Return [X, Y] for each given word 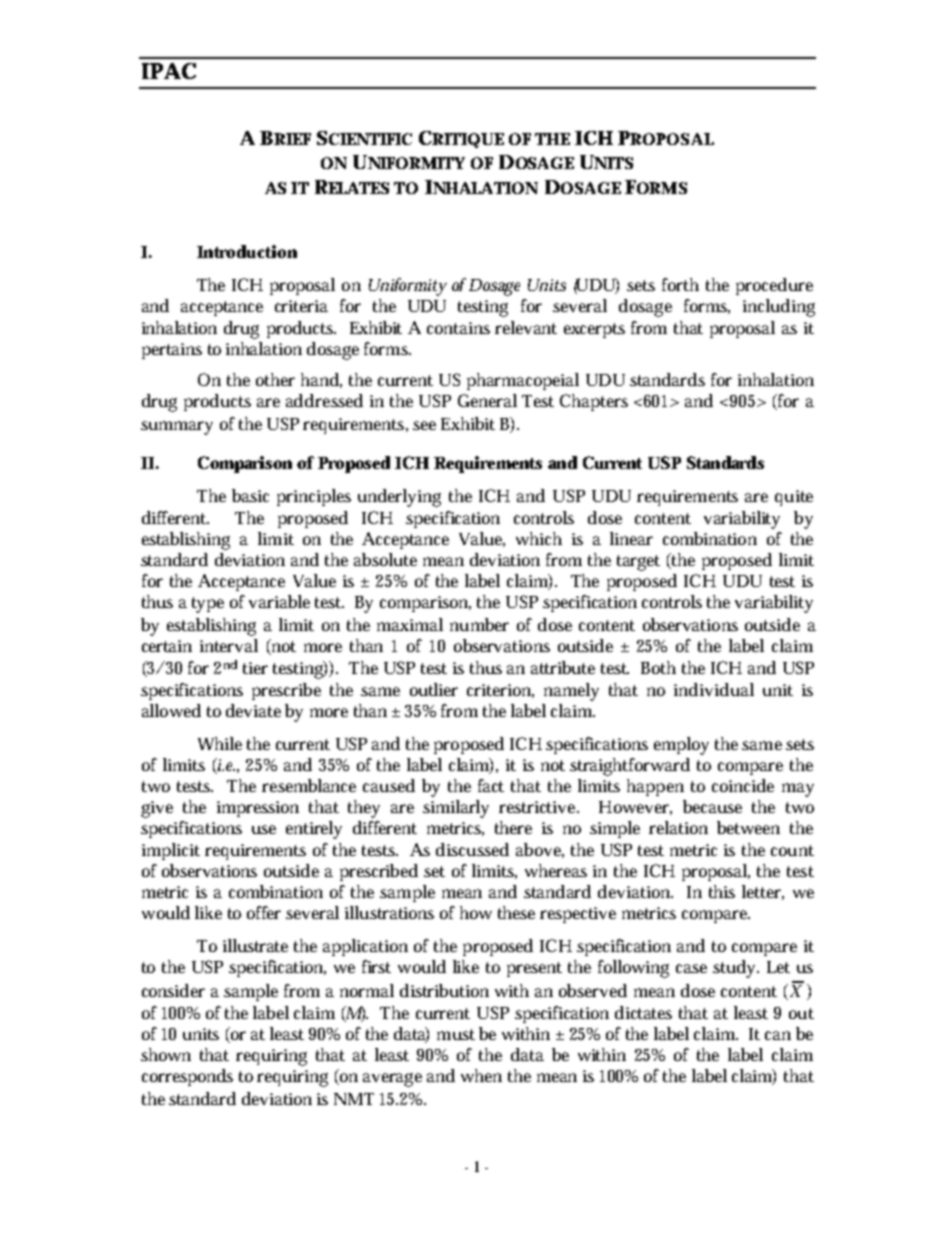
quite [794, 498]
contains [458, 328]
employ [681, 746]
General [487, 400]
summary [177, 428]
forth [680, 284]
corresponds [187, 1077]
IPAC [169, 71]
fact [491, 785]
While [220, 743]
